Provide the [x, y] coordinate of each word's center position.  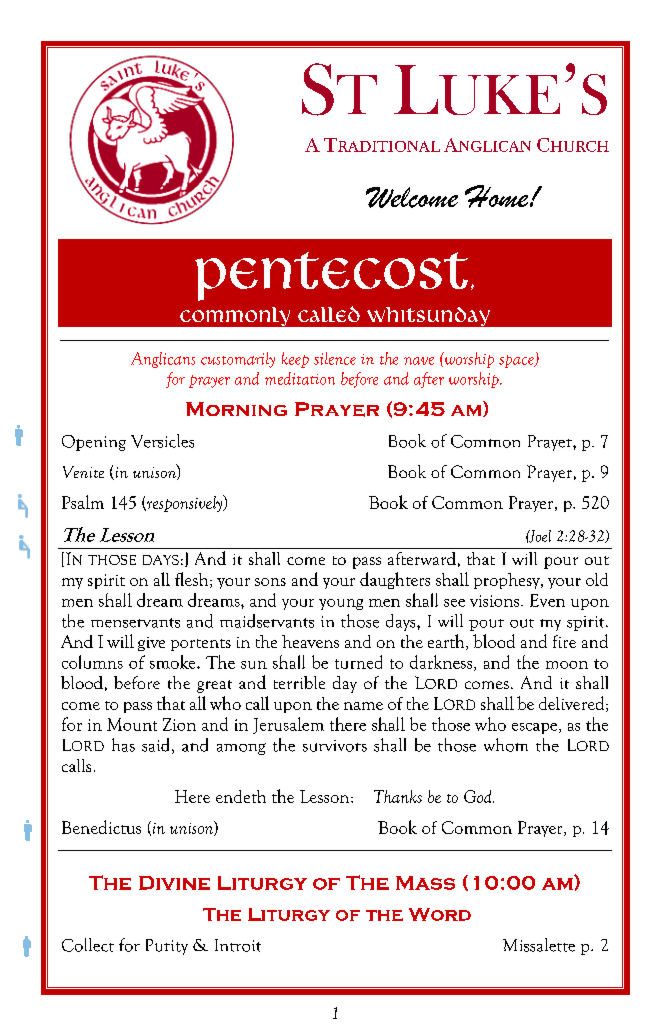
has [123, 745]
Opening [94, 443]
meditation [300, 378]
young [341, 604]
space [517, 361]
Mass [425, 883]
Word [440, 914]
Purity [167, 947]
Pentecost [331, 276]
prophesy [508, 581]
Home [498, 196]
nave [419, 361]
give [151, 644]
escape [536, 728]
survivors [335, 746]
